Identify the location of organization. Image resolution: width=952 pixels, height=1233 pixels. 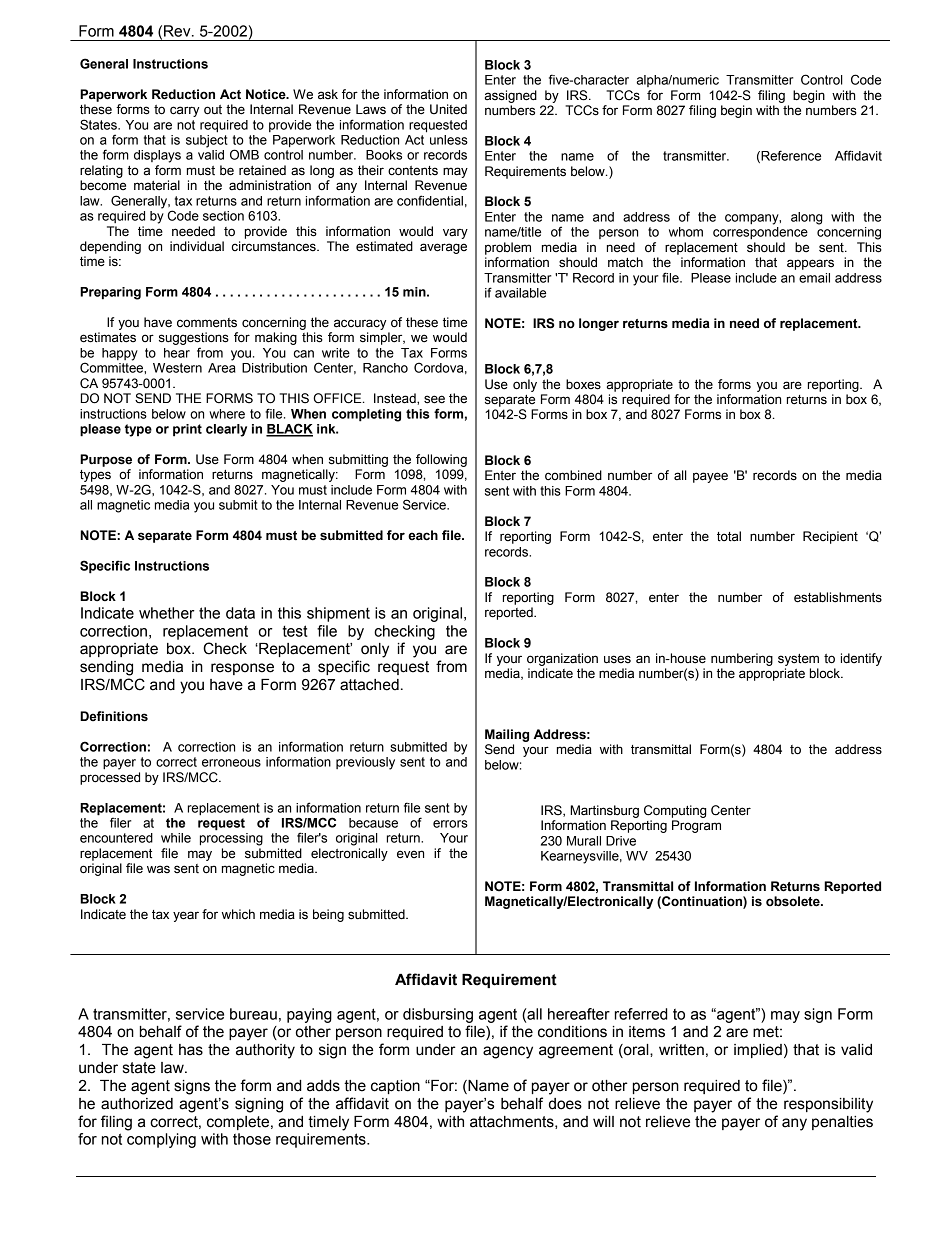
(562, 659).
